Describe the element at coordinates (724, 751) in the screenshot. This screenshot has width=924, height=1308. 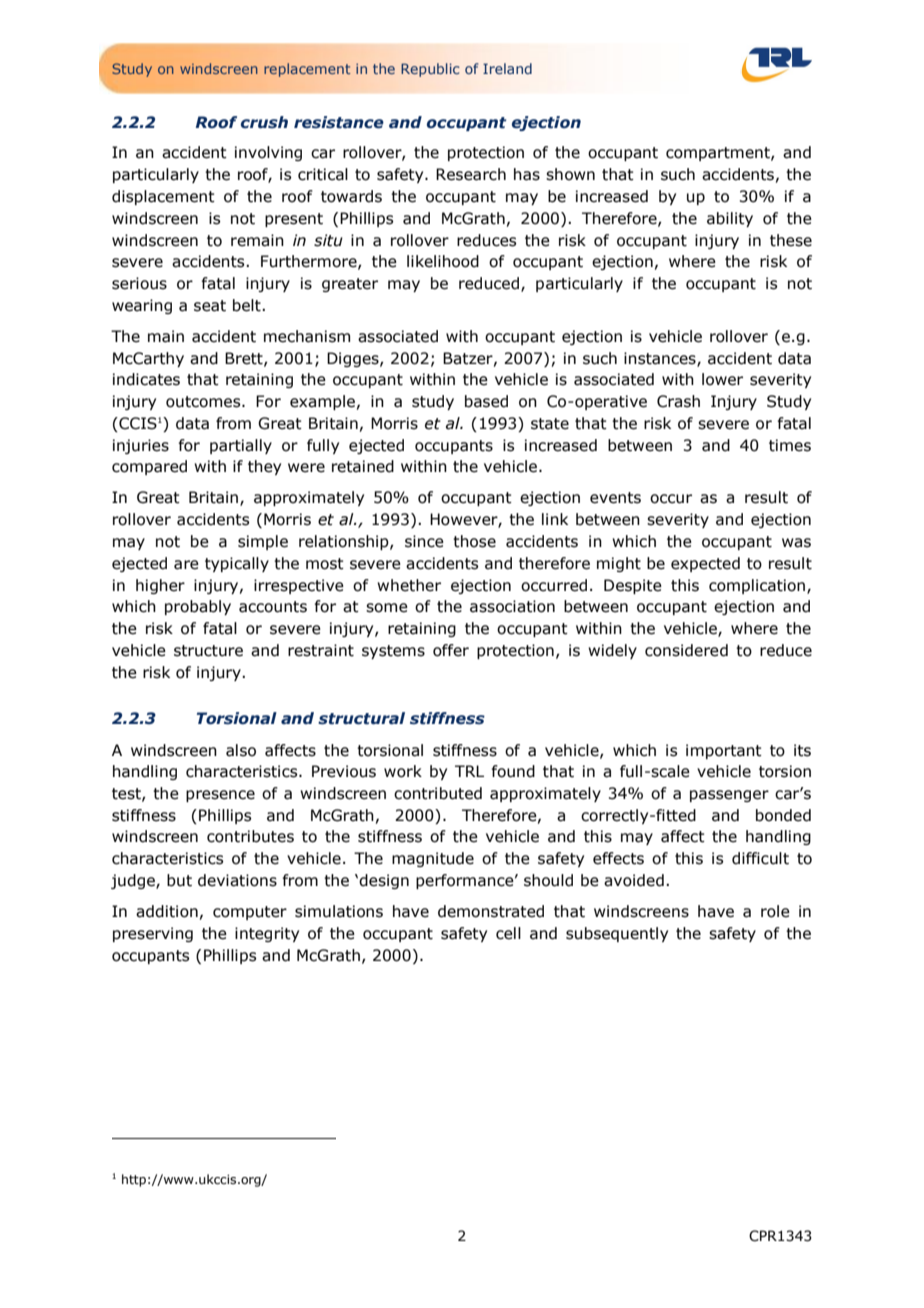
I see `important` at that location.
